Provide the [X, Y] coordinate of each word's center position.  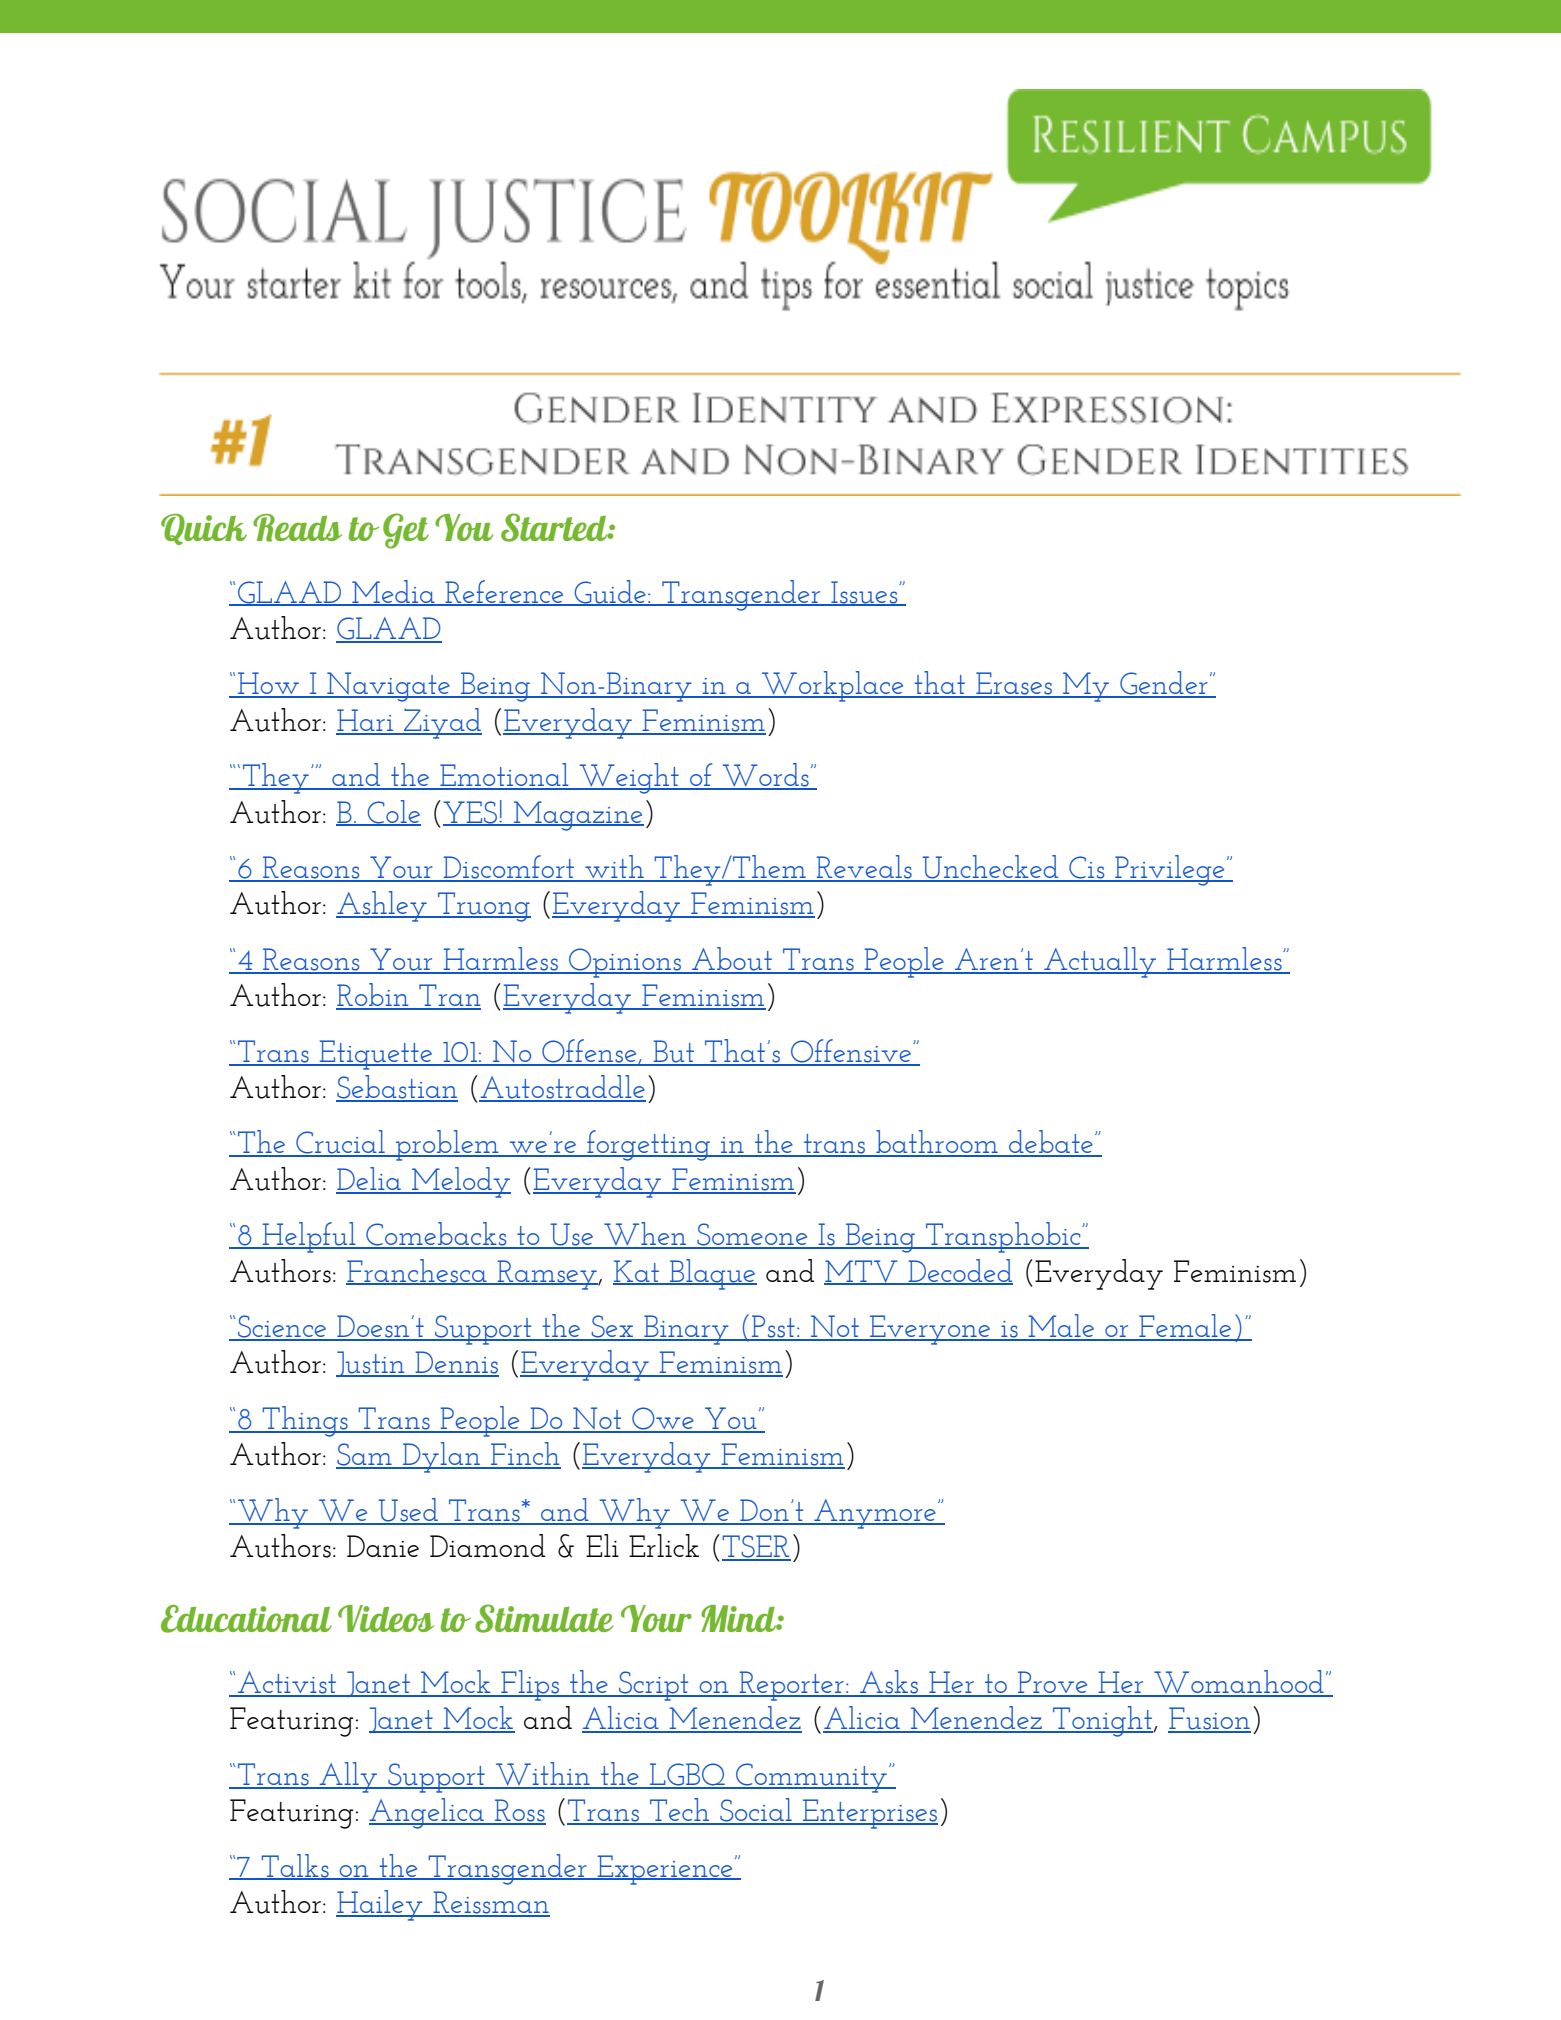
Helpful [309, 1237]
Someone [752, 1235]
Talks [295, 1866]
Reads [297, 528]
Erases [1014, 684]
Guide [610, 592]
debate [1051, 1143]
